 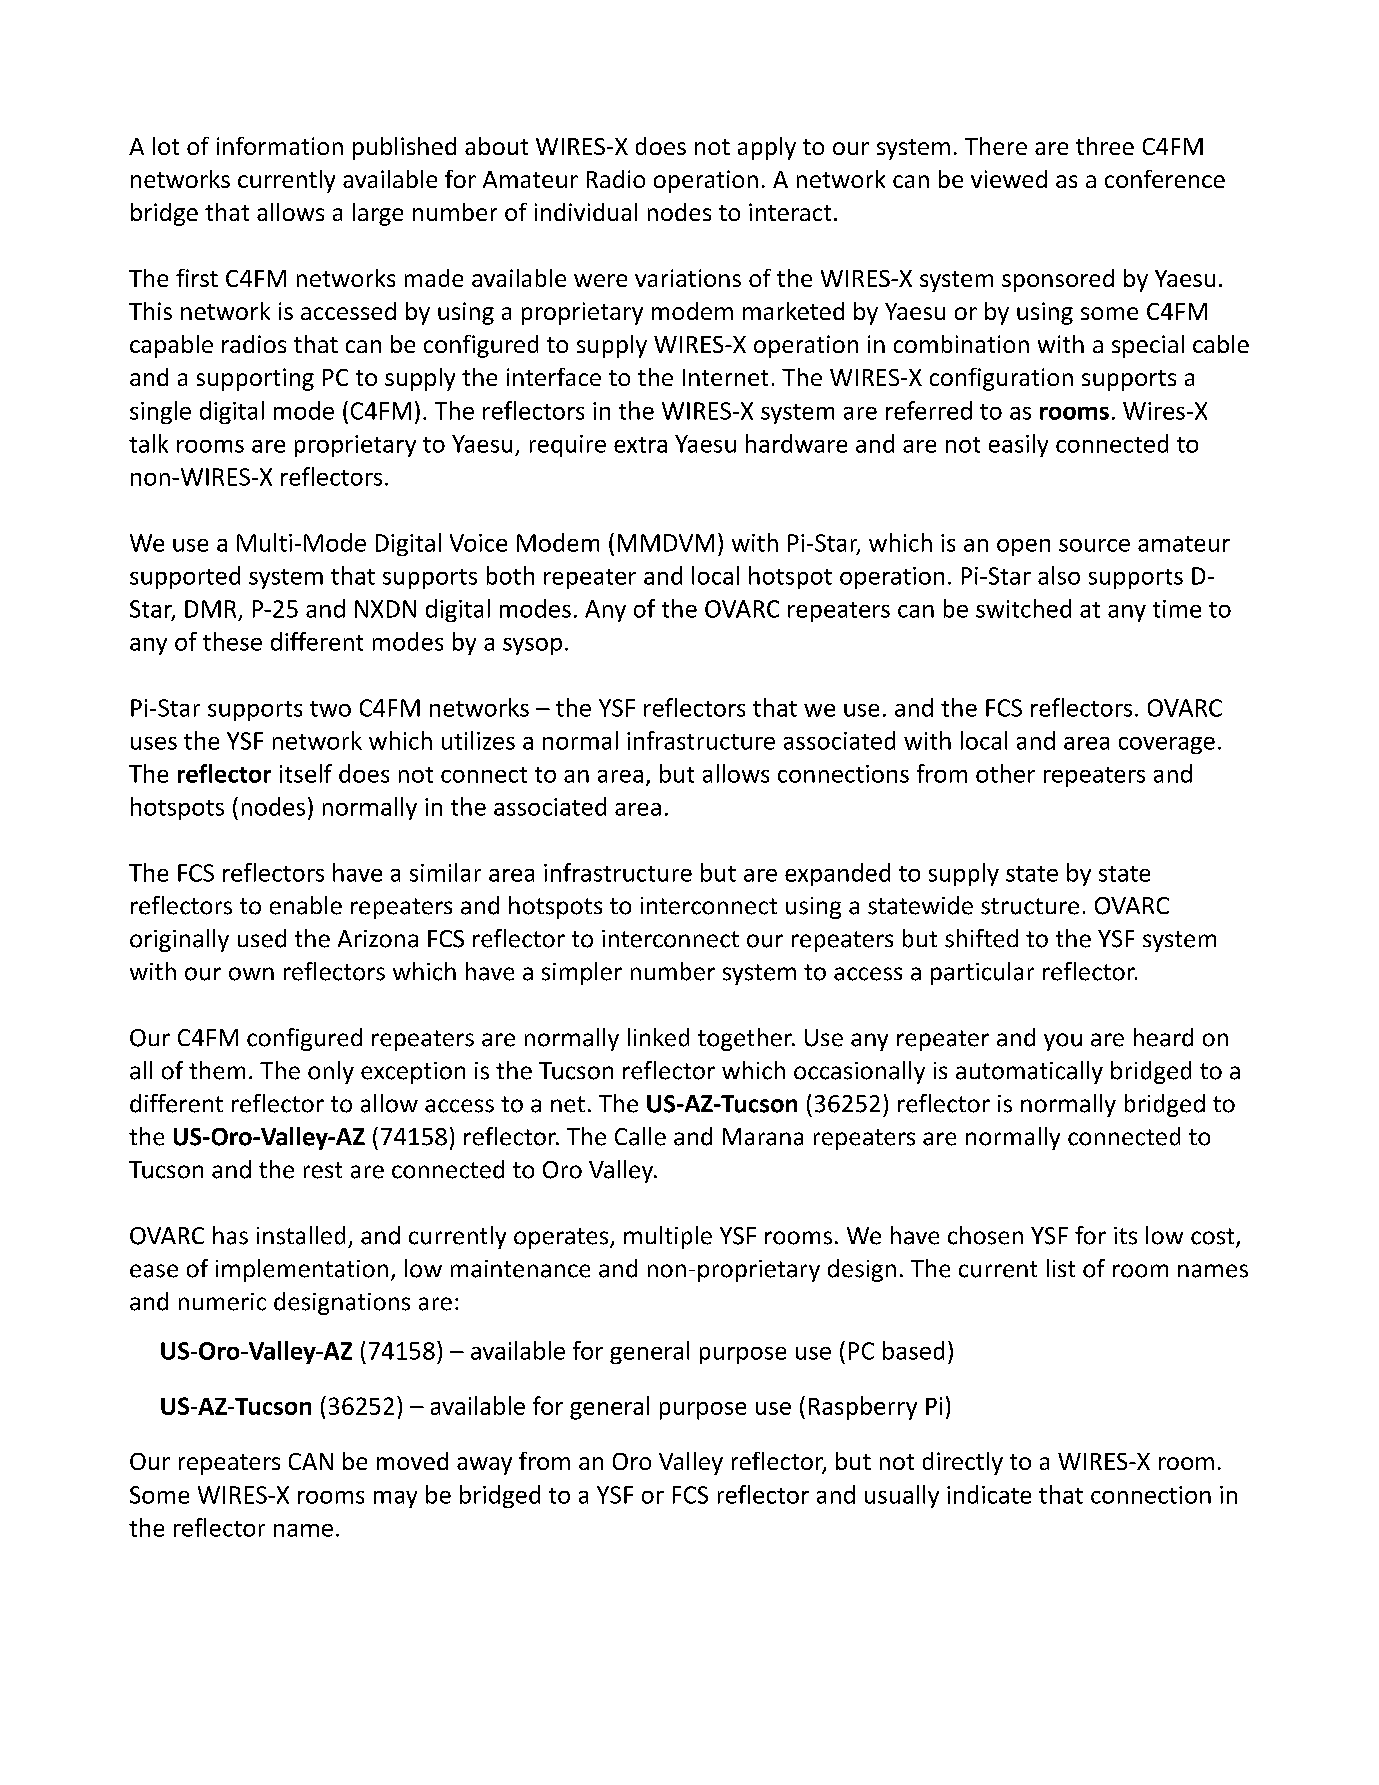 What do you see at coordinates (837, 874) in the document?
I see `expanded` at bounding box center [837, 874].
